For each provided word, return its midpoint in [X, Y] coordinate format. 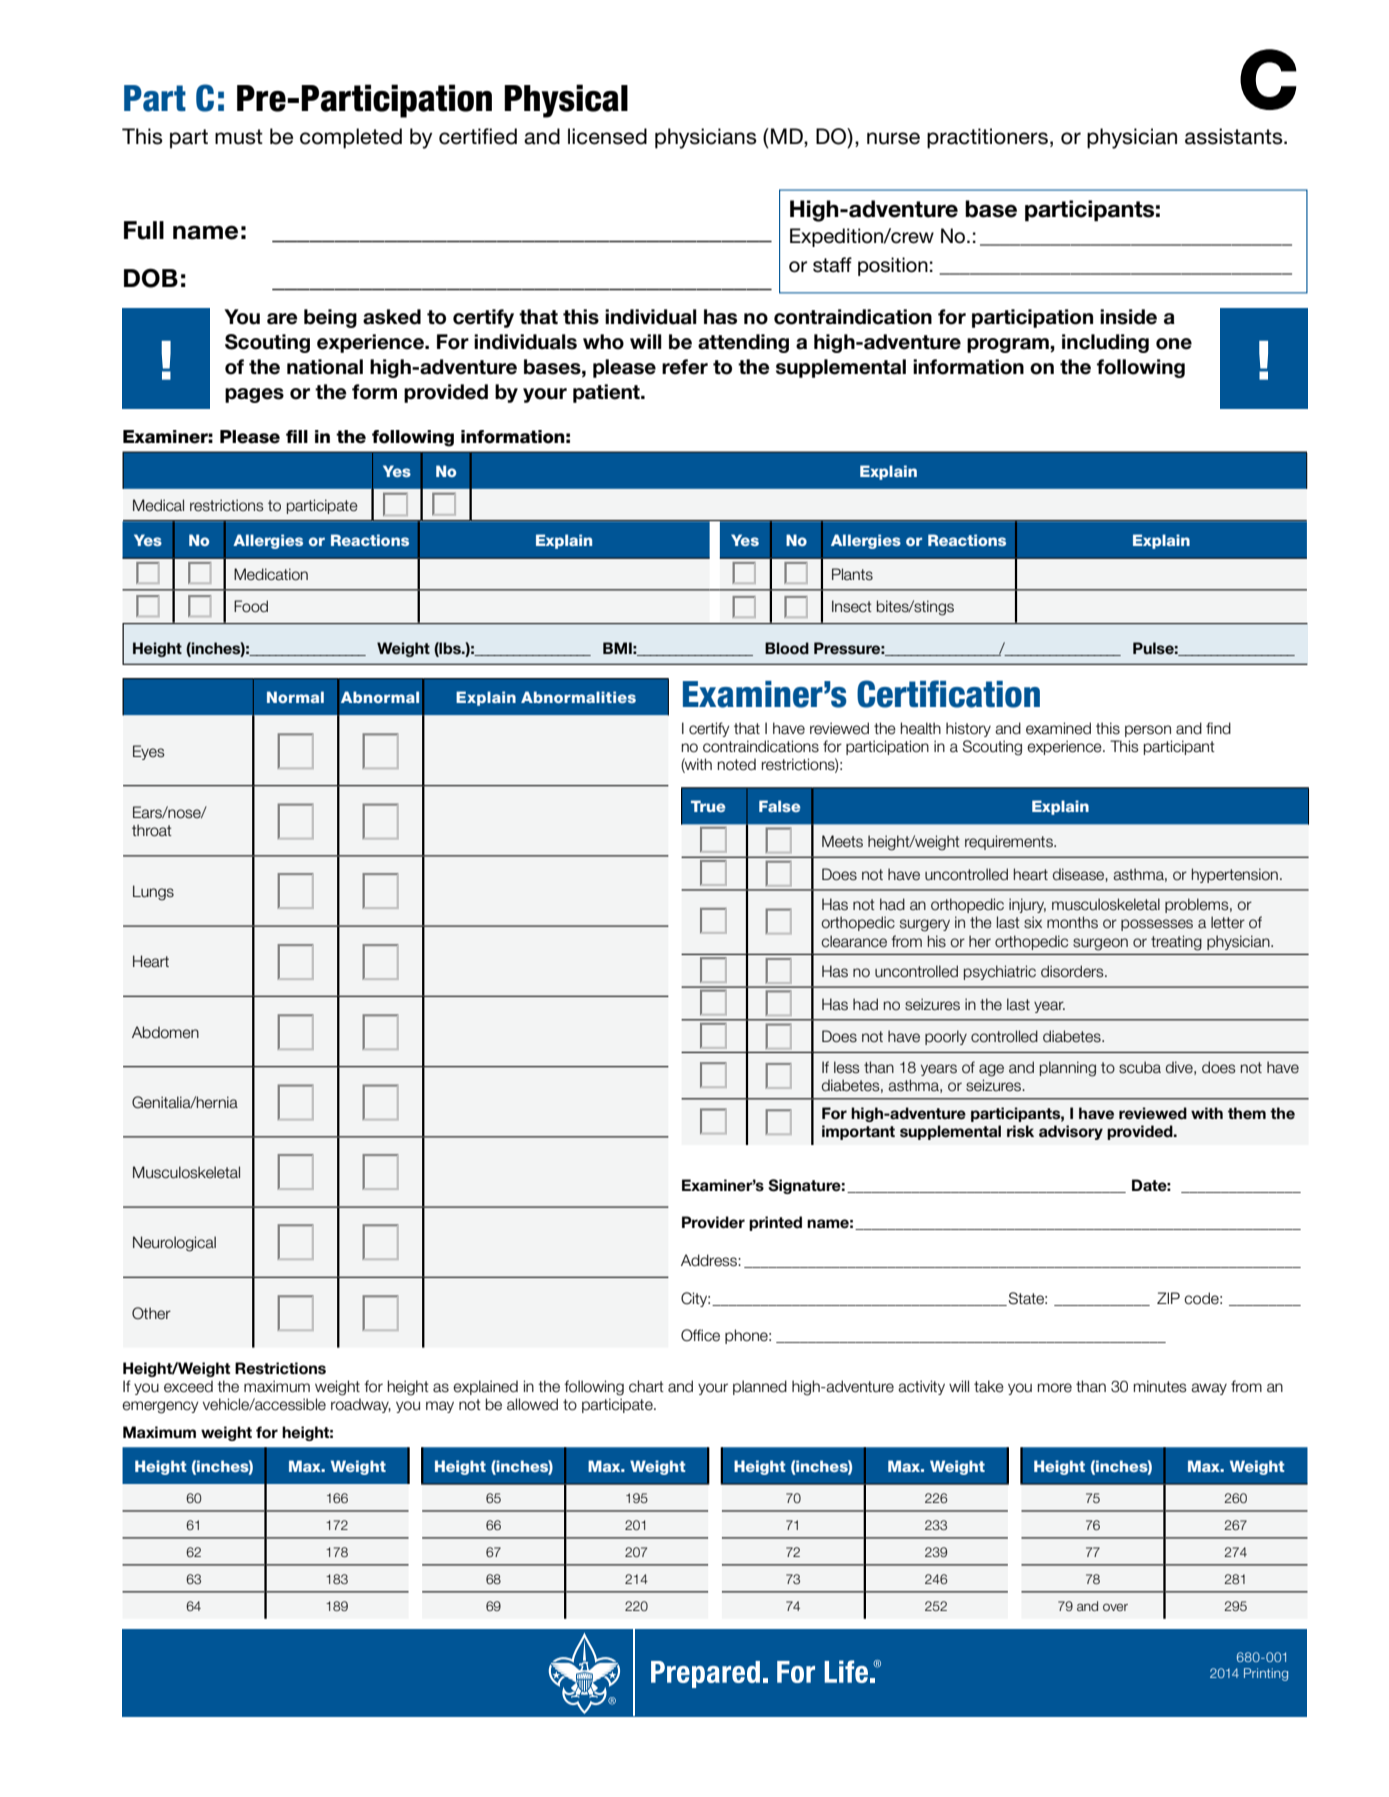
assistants [1235, 136]
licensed [607, 136]
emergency [160, 1407]
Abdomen [165, 1032]
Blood [787, 648]
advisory [1071, 1132]
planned [760, 1387]
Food [251, 606]
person [1148, 731]
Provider [713, 1222]
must [239, 137]
